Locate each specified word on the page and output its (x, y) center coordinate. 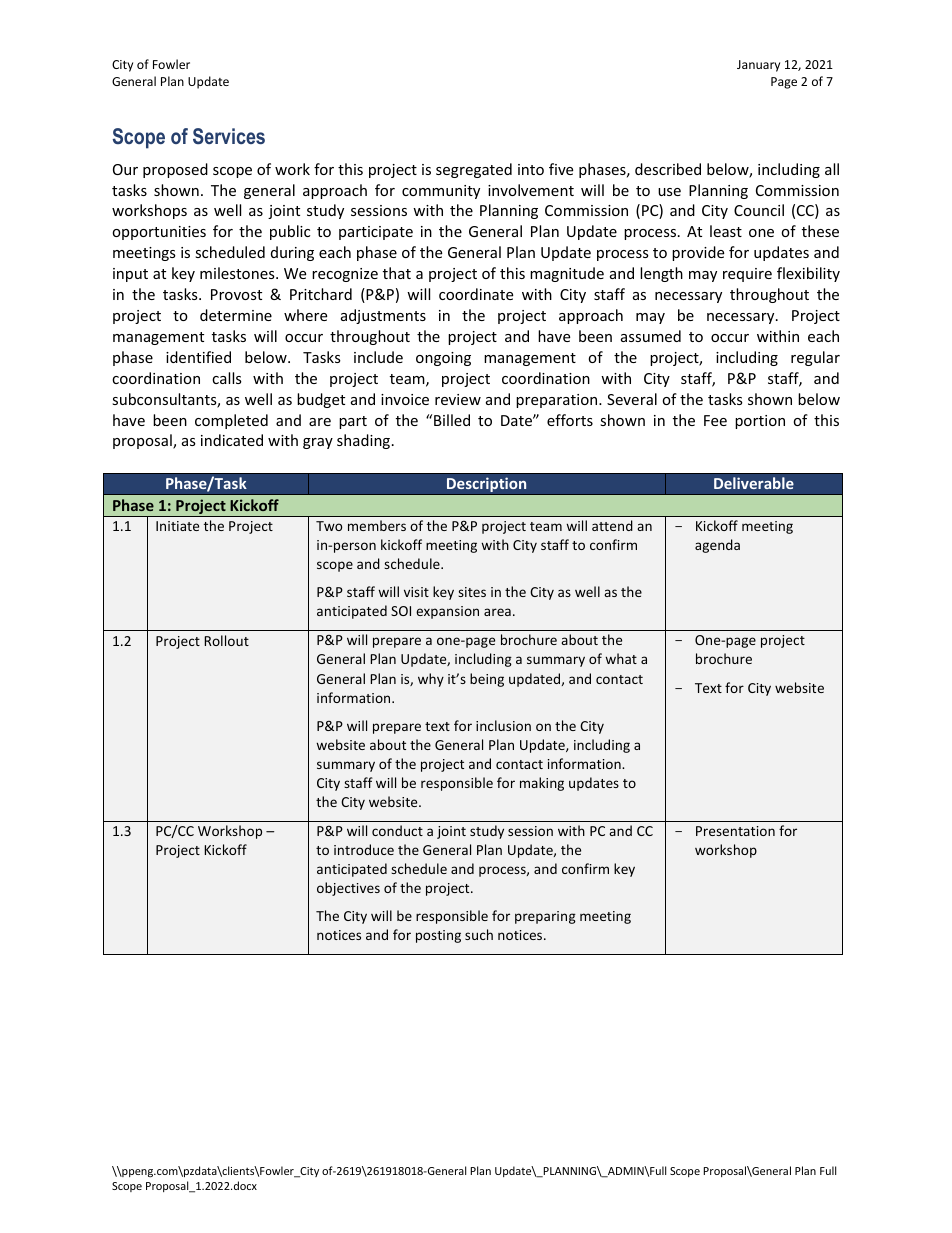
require (747, 275)
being (487, 680)
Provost (236, 294)
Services (229, 136)
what (621, 658)
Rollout (226, 640)
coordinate (476, 294)
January (758, 66)
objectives (348, 889)
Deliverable (754, 483)
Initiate (177, 526)
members (377, 525)
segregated (474, 170)
